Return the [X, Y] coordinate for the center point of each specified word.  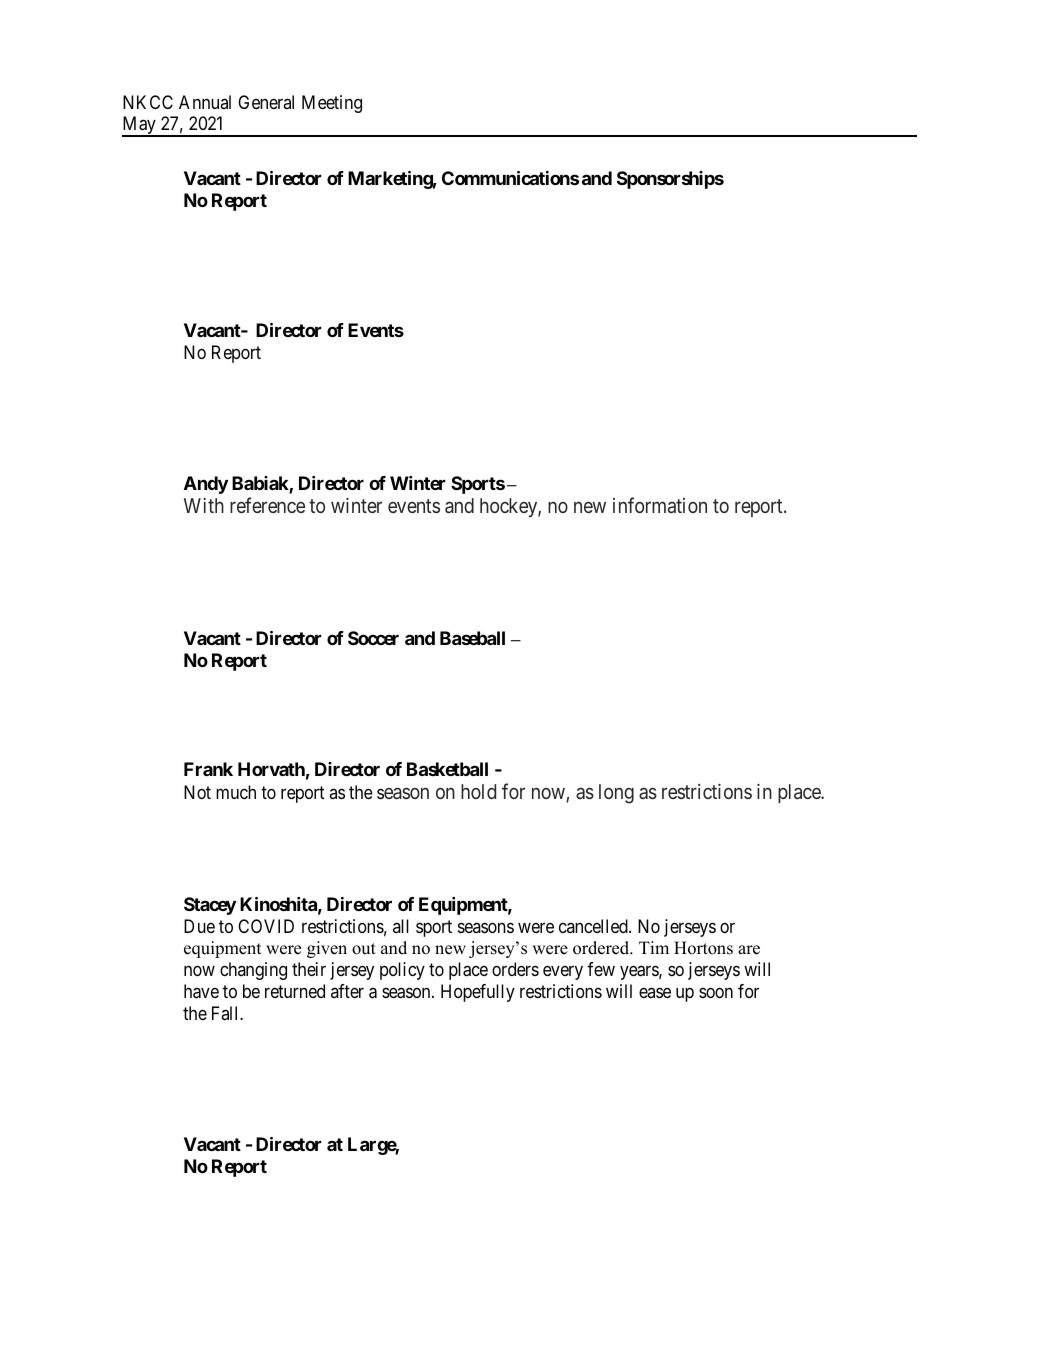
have [201, 991]
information [660, 505]
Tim [654, 947]
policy [402, 971]
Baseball [472, 638]
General [266, 102]
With [204, 505]
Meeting [332, 104]
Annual [205, 102]
